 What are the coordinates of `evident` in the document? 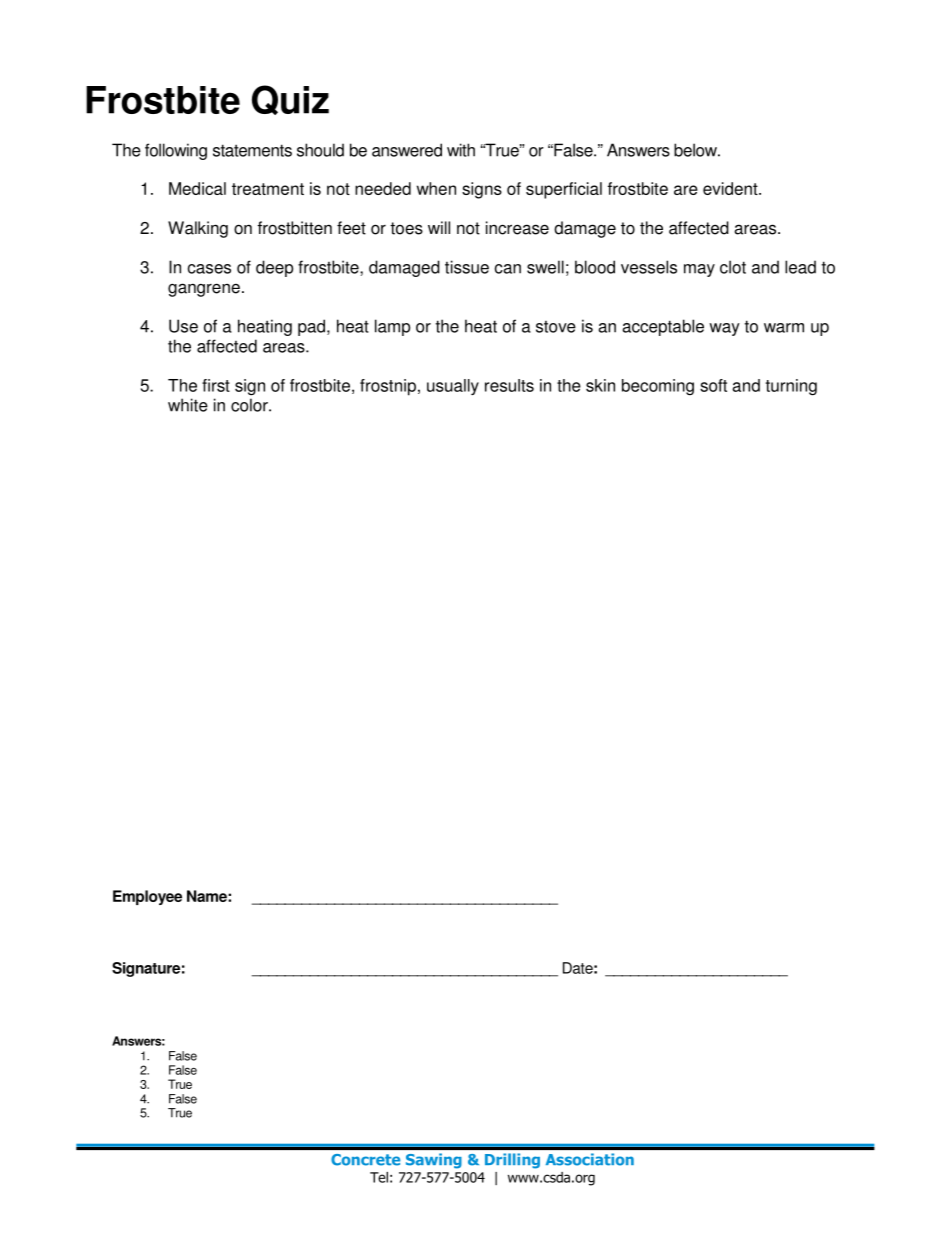 It's located at (731, 188).
